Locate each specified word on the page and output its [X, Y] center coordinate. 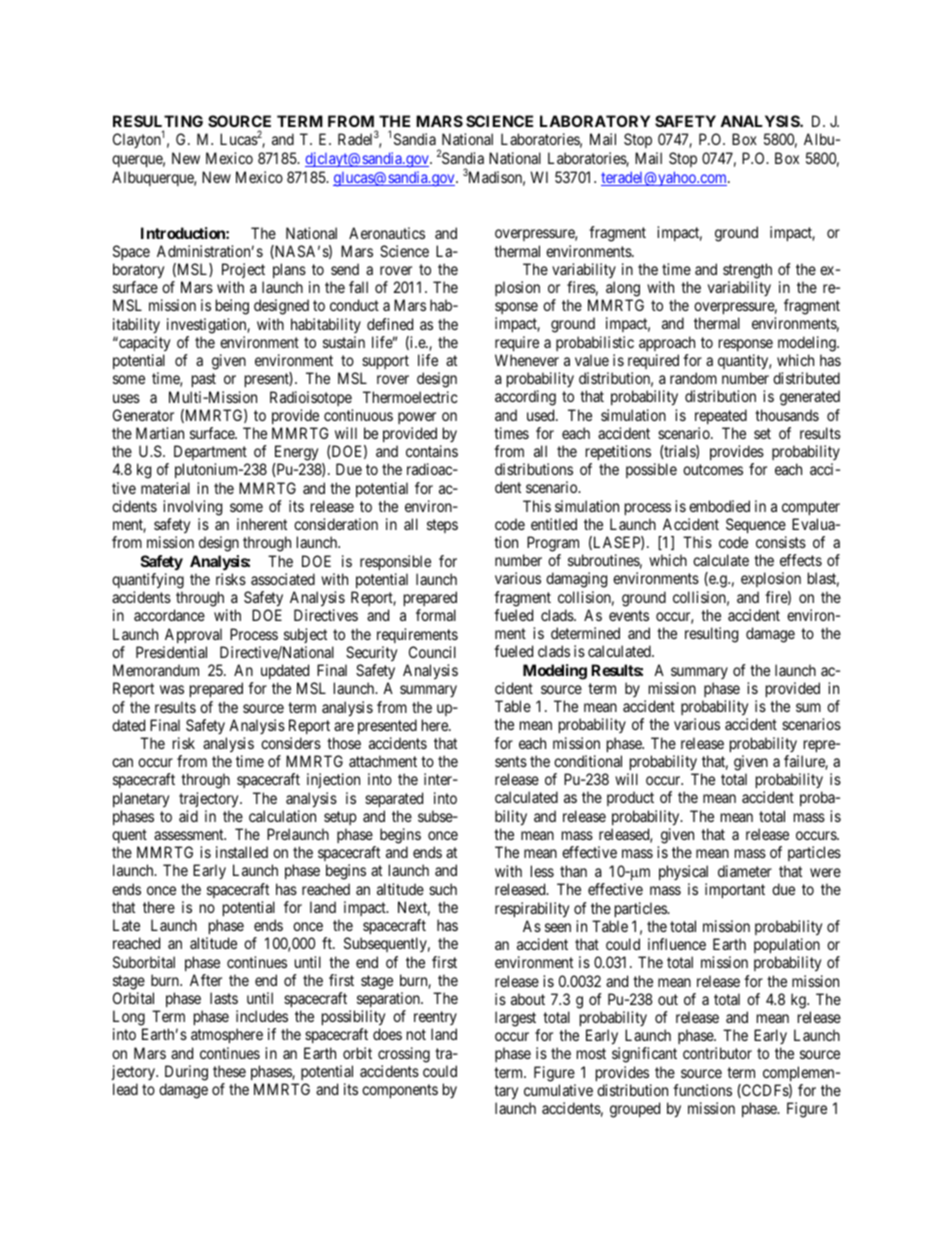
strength [747, 271]
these [229, 1071]
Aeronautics [387, 233]
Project [243, 270]
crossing [404, 1055]
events [629, 615]
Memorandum [156, 670]
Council [432, 652]
